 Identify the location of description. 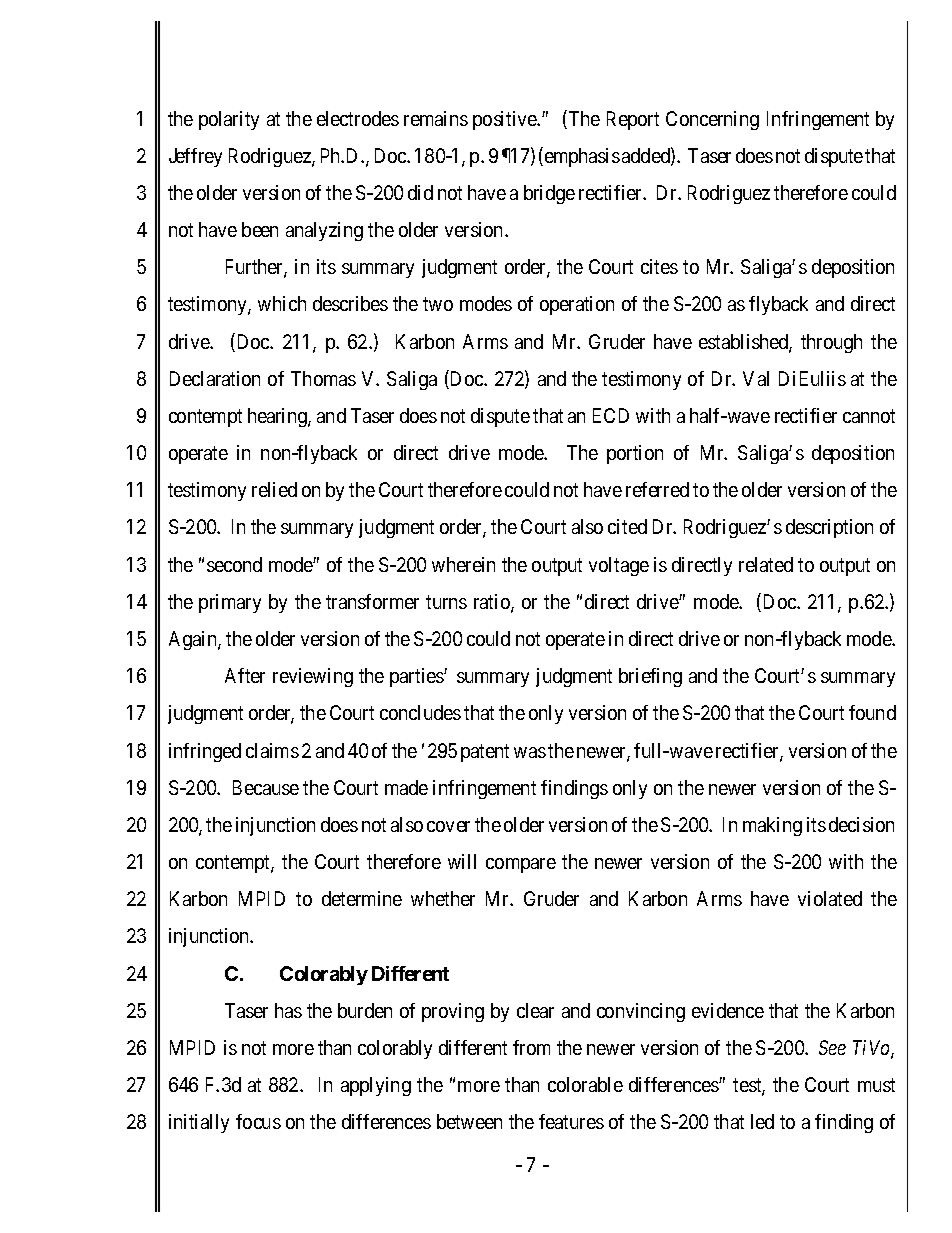
(829, 528).
